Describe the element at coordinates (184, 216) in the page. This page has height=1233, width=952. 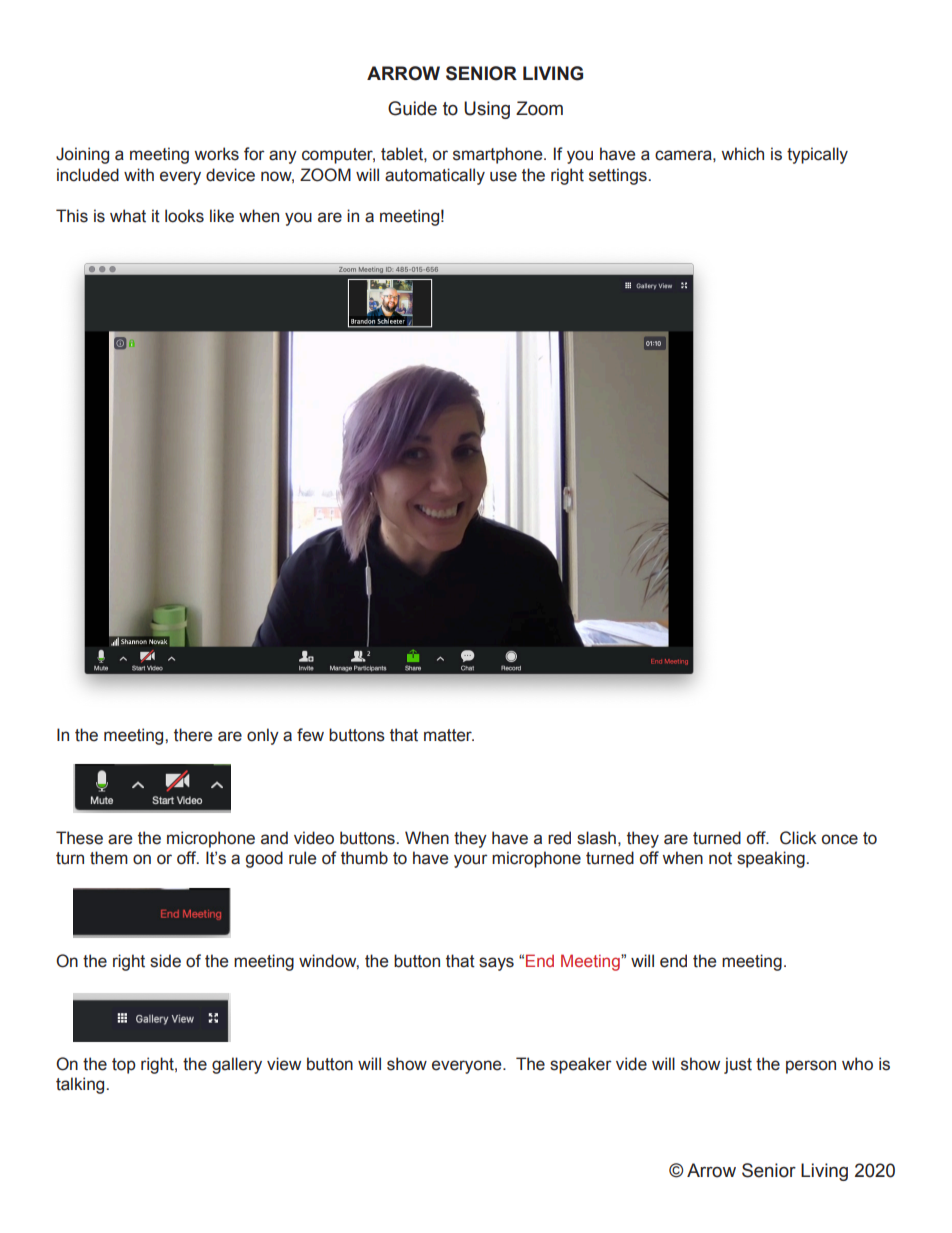
I see `looks` at that location.
